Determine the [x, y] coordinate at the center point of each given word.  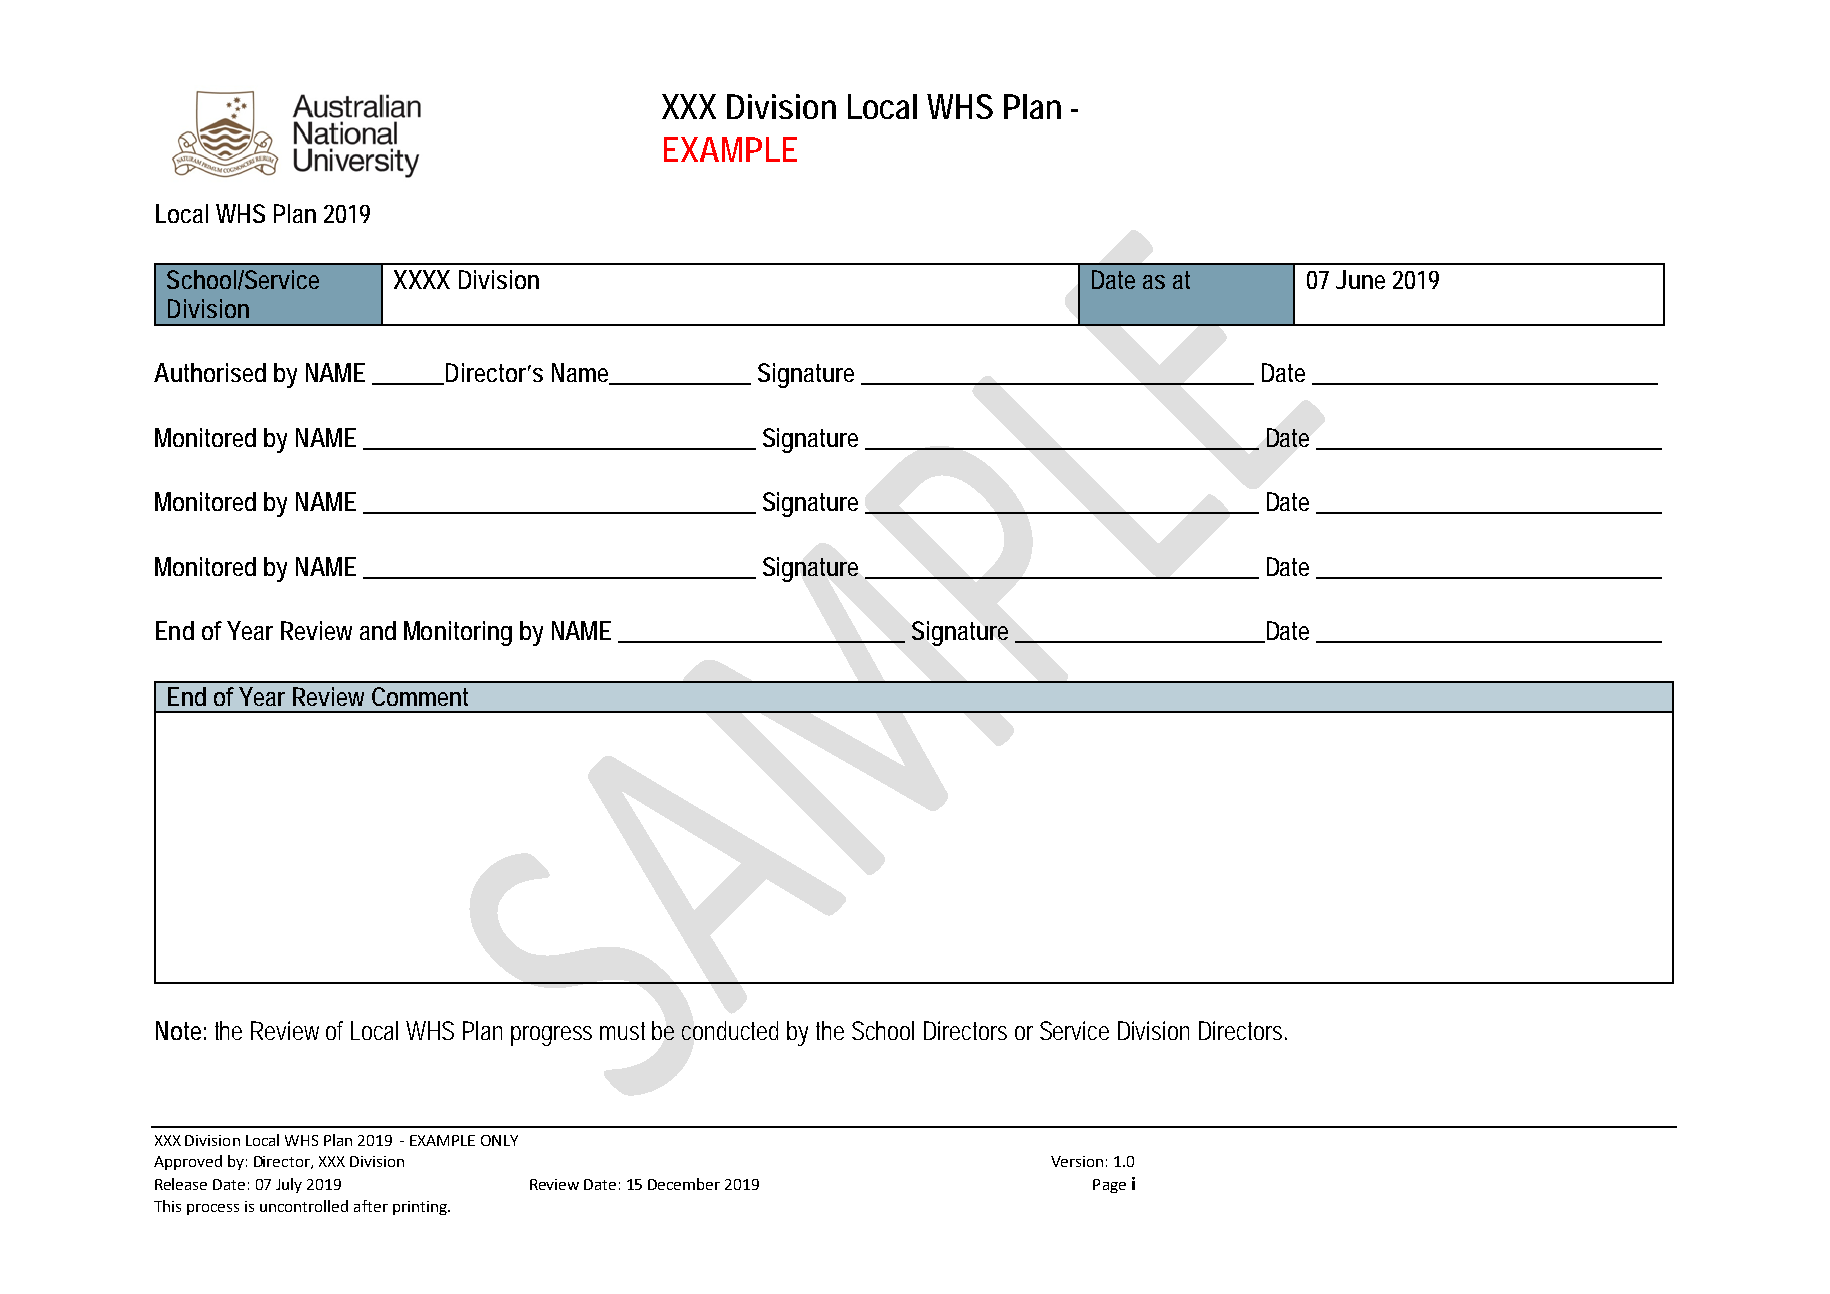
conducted [730, 1030]
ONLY [499, 1140]
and [378, 630]
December [684, 1184]
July [289, 1185]
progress [551, 1036]
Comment [420, 696]
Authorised [210, 372]
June [1360, 279]
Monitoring [458, 633]
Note [178, 1030]
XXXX [422, 279]
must [622, 1031]
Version [1077, 1161]
